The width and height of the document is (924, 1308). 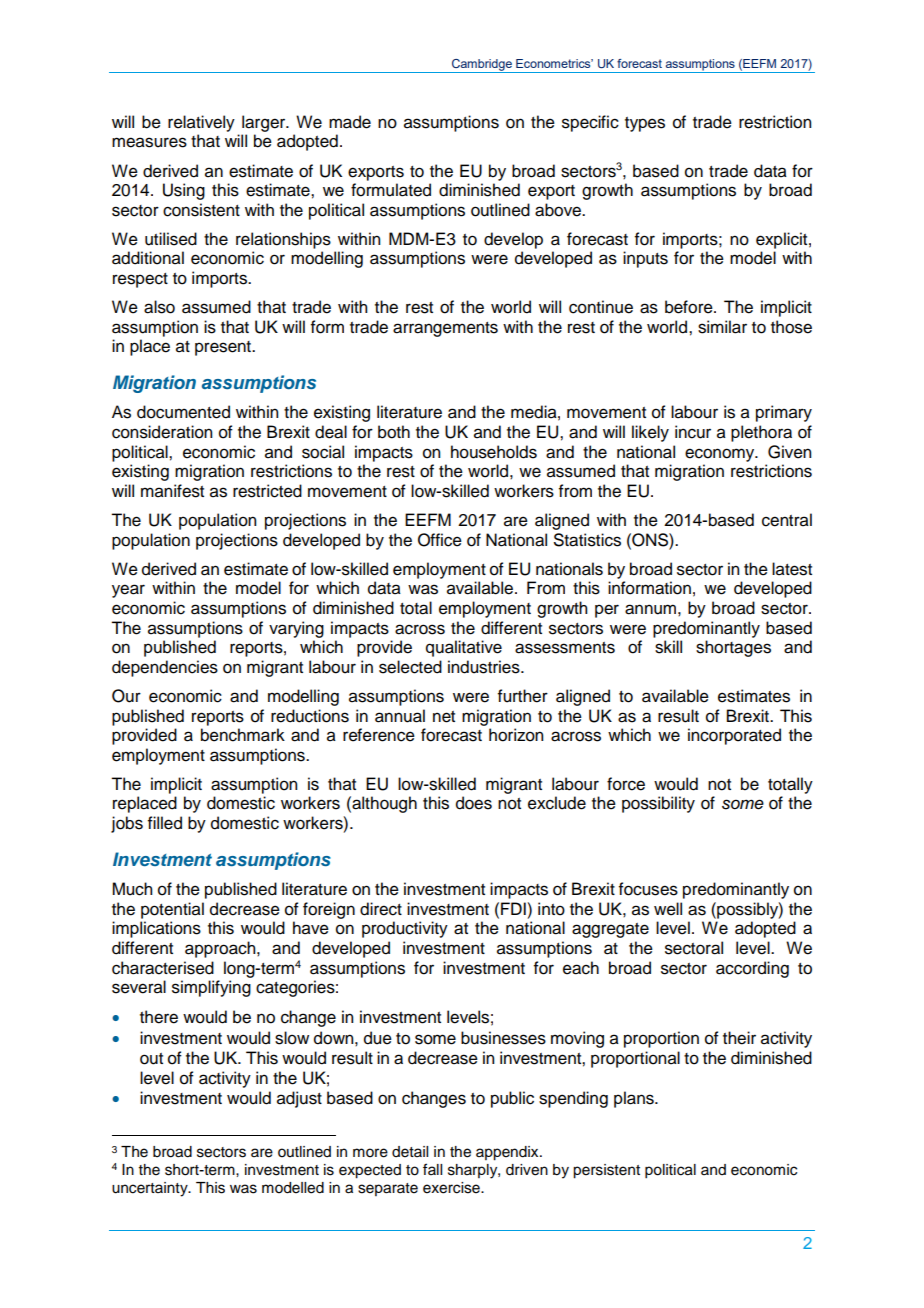 What do you see at coordinates (650, 609) in the document?
I see `annum` at bounding box center [650, 609].
